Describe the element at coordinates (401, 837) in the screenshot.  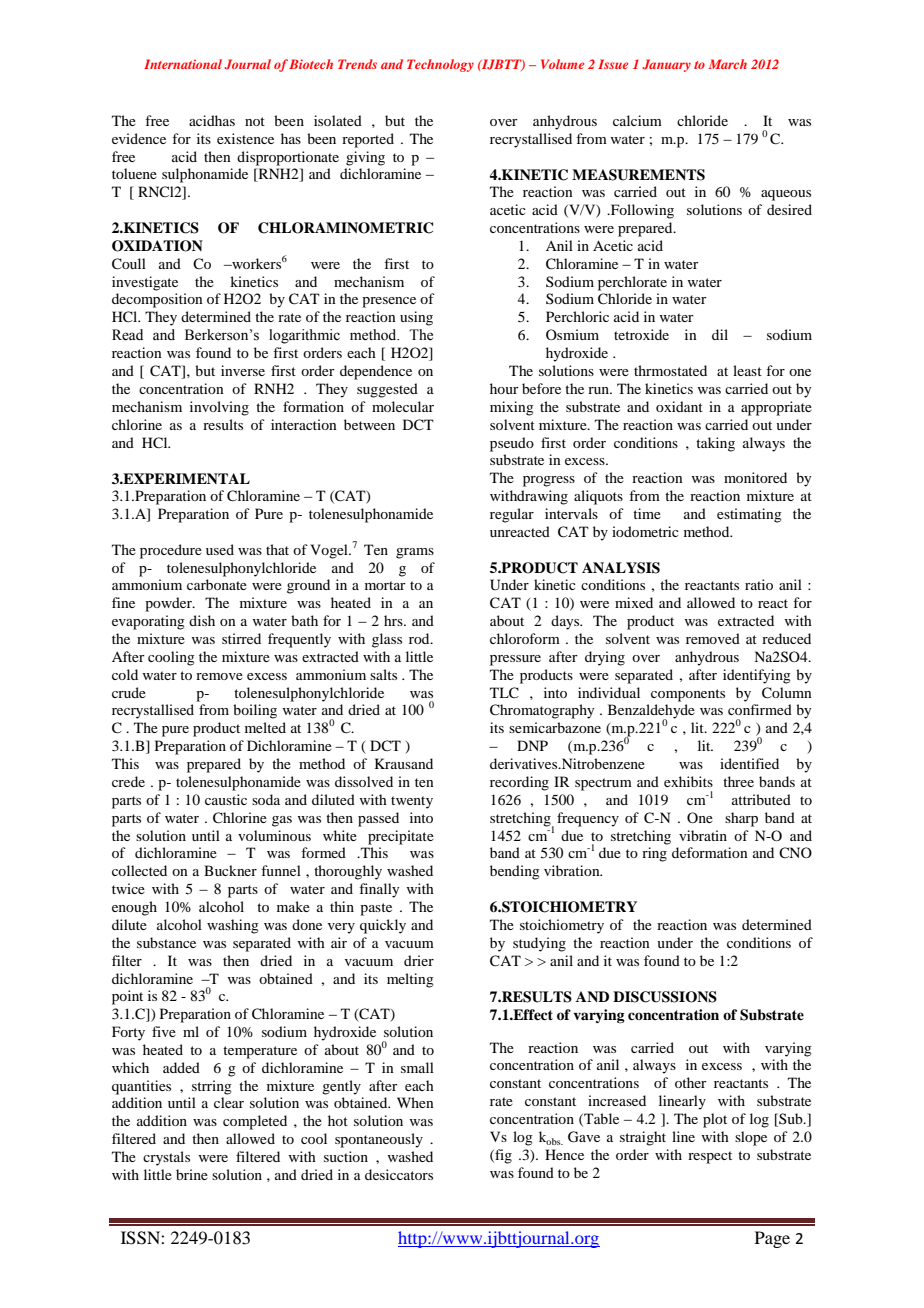
I see `precipitate` at that location.
